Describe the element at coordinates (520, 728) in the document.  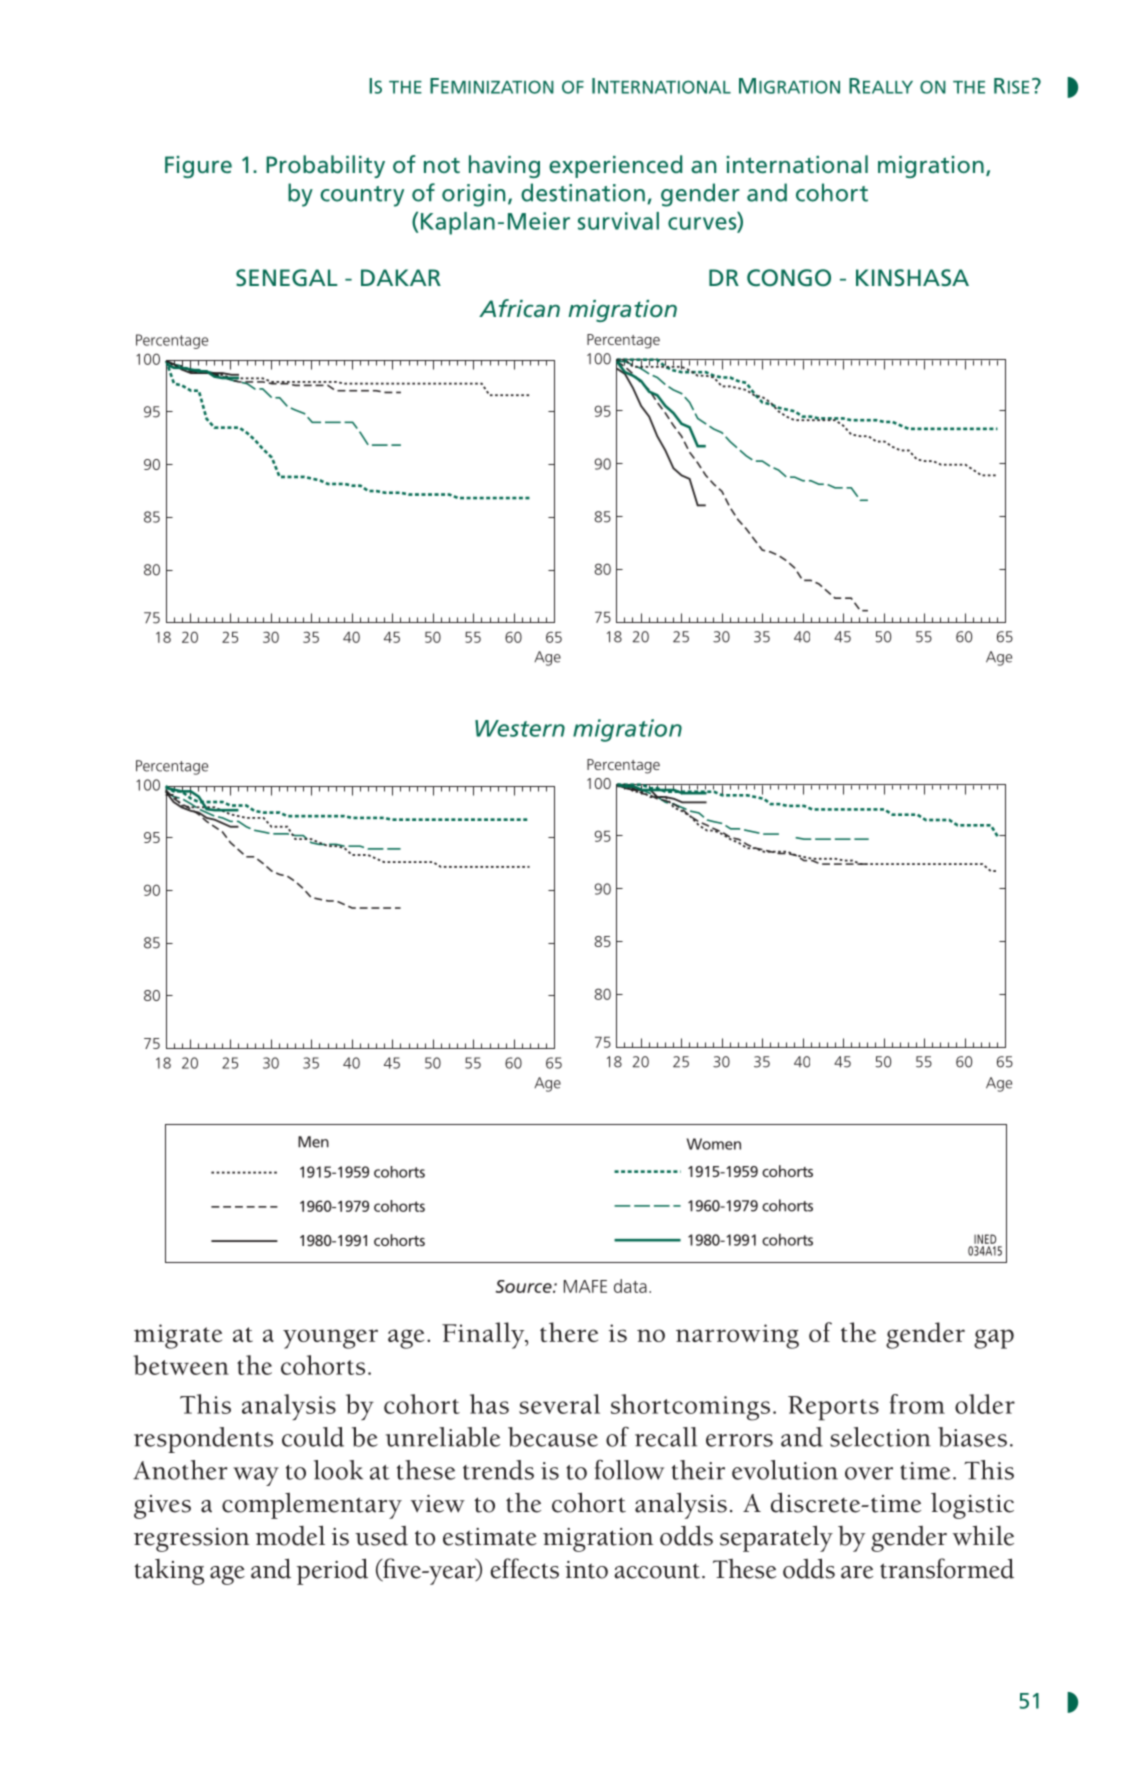
I see `Western` at that location.
